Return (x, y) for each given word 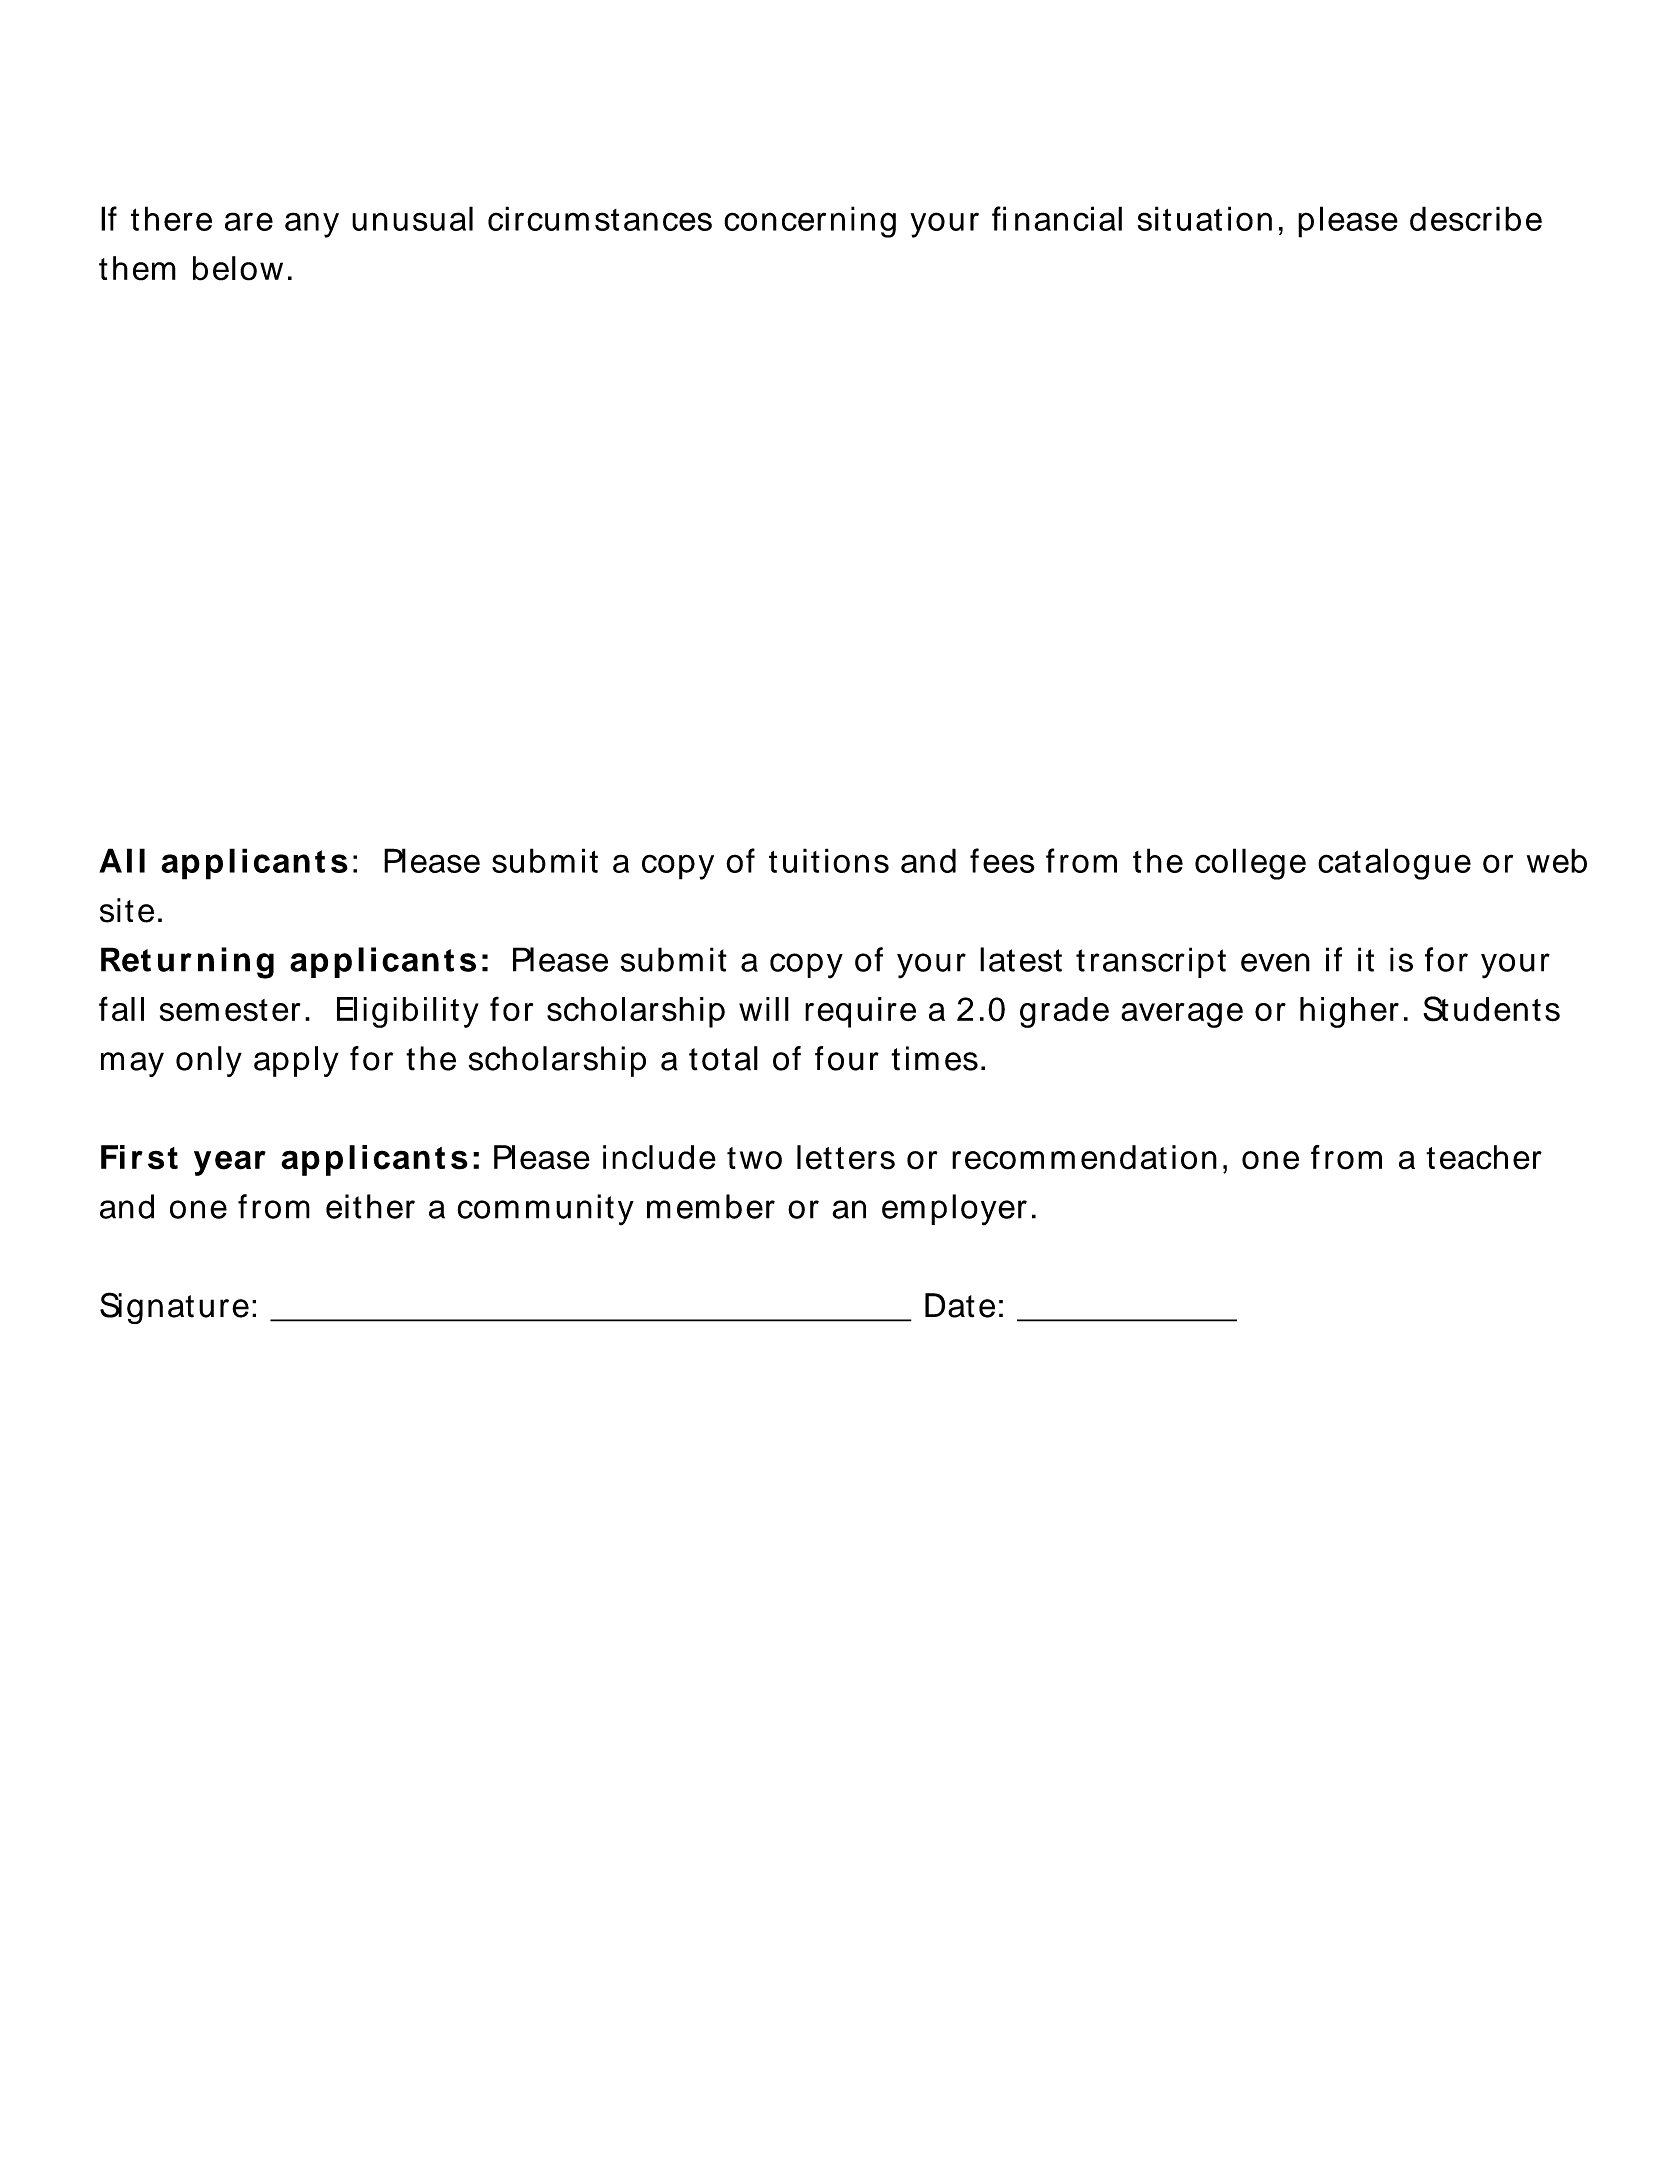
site (127, 910)
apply (296, 1061)
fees (1002, 860)
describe (1476, 218)
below (238, 268)
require (860, 1012)
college (1250, 864)
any (312, 225)
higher (1349, 1012)
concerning (810, 222)
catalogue (1394, 864)
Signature (174, 1308)
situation (1205, 218)
